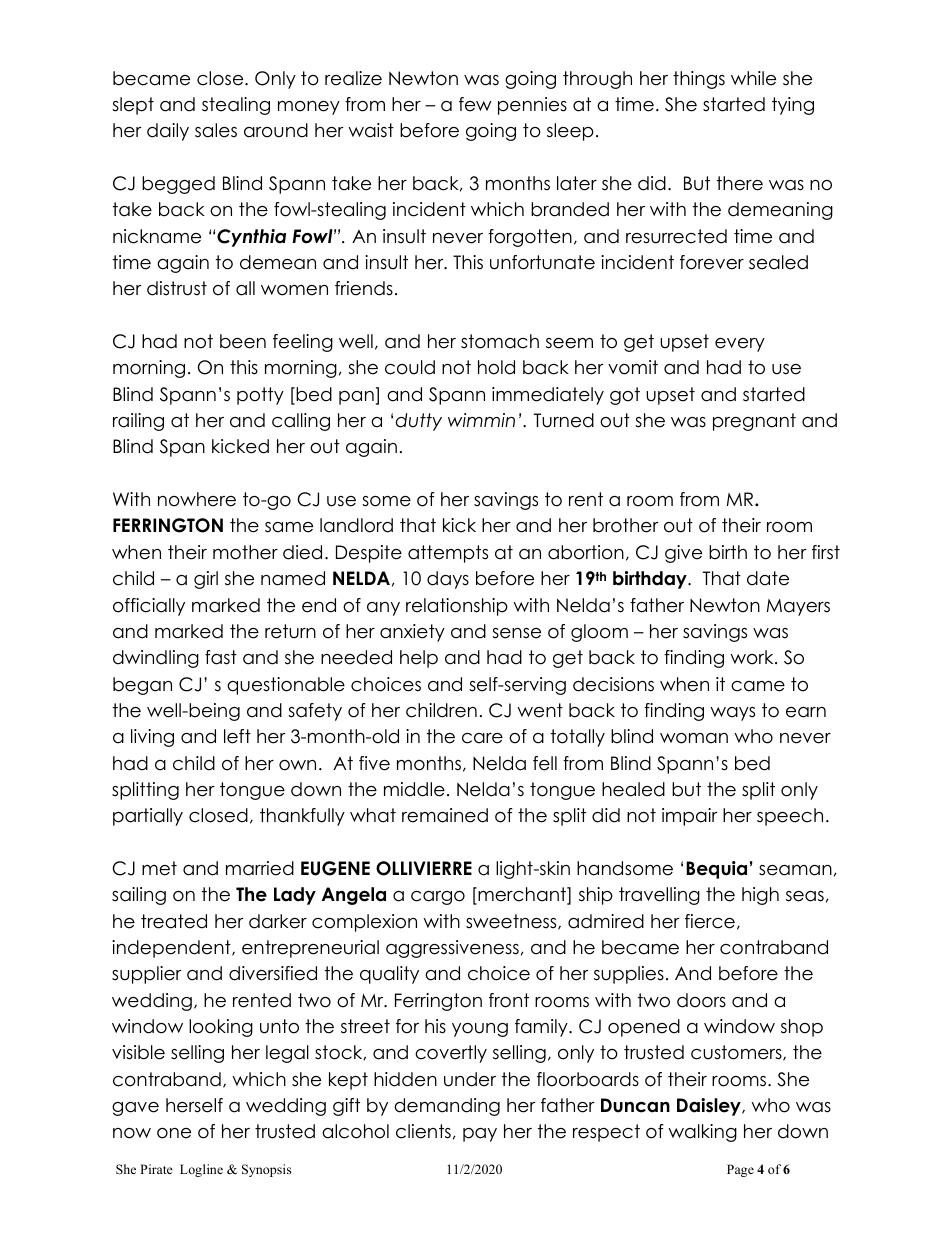 The height and width of the screenshot is (1233, 952). I want to click on remained, so click(445, 815).
